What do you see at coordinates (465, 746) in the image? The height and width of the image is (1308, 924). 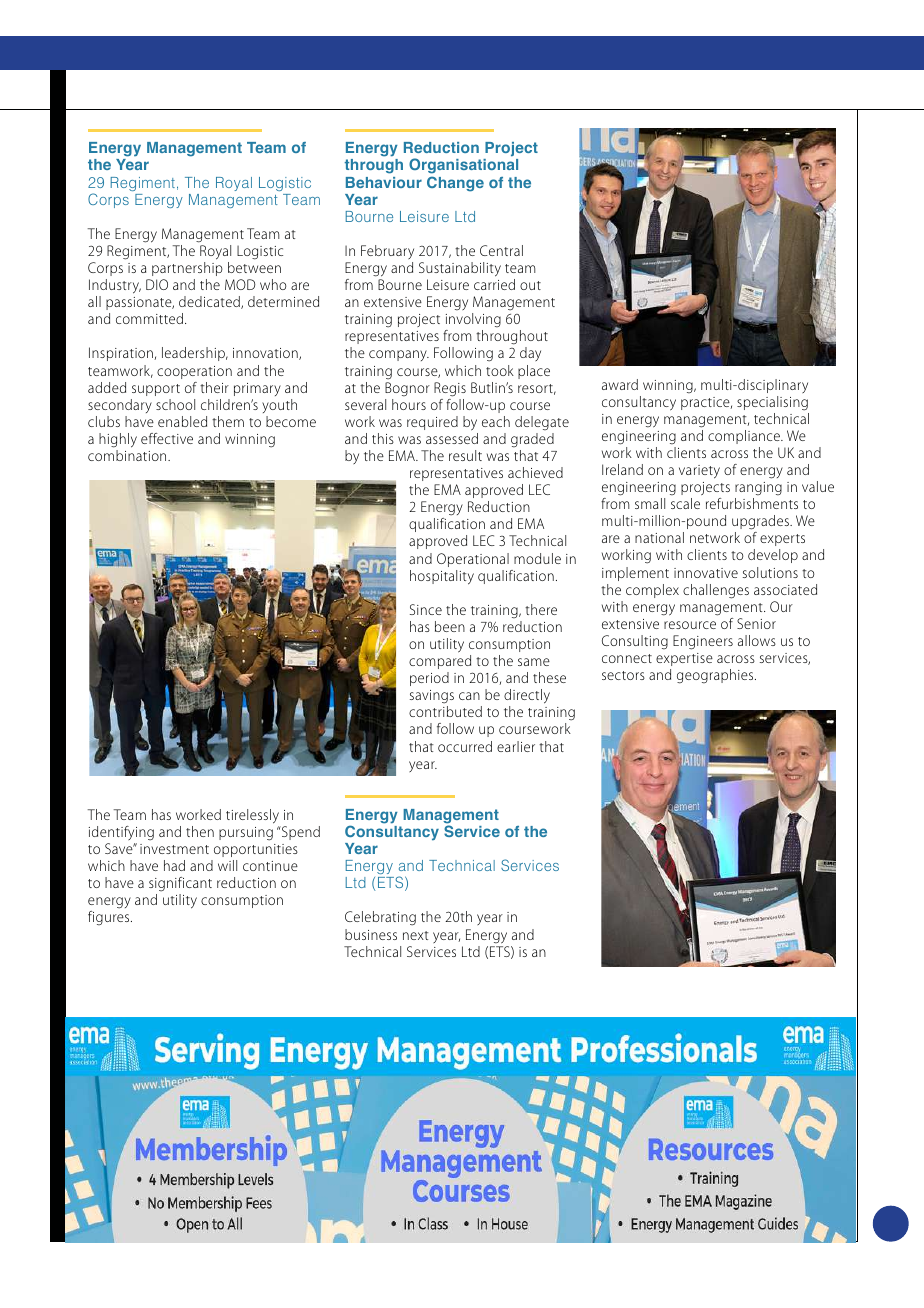 I see `occurred` at bounding box center [465, 746].
